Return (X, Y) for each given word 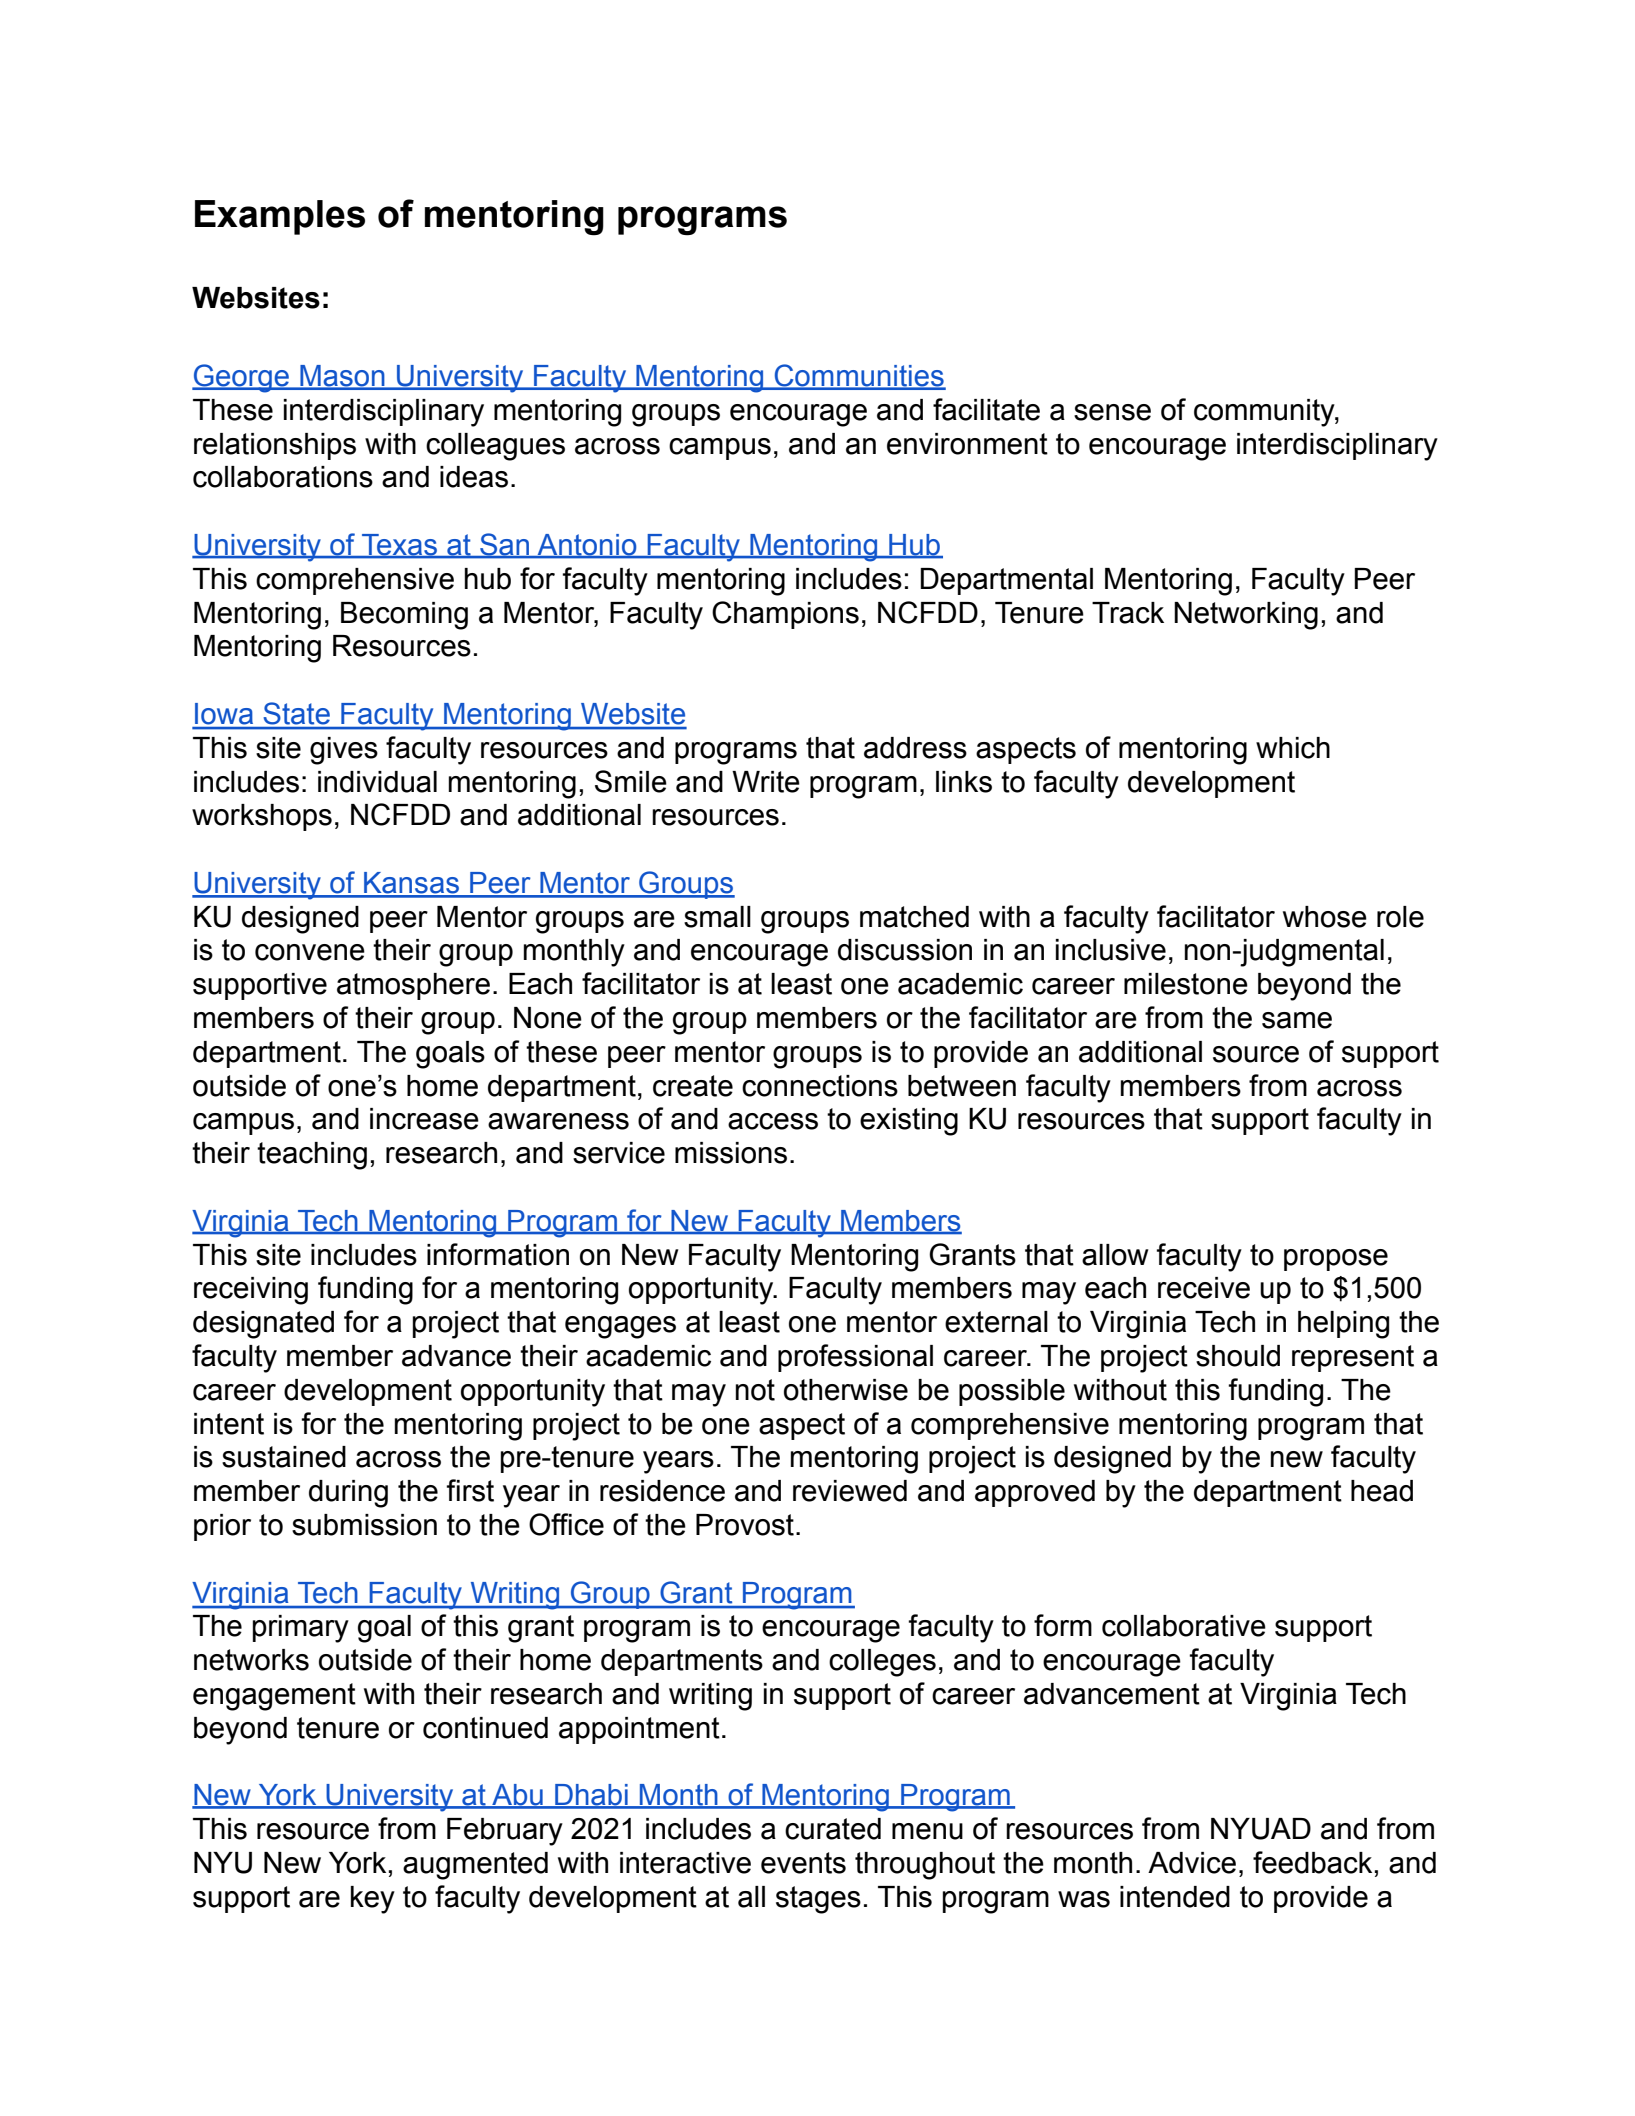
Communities (859, 376)
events (803, 1863)
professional (855, 1358)
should (1238, 1356)
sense (1112, 412)
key (373, 1900)
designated (263, 1325)
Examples (280, 217)
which (1293, 748)
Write (766, 782)
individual (377, 782)
